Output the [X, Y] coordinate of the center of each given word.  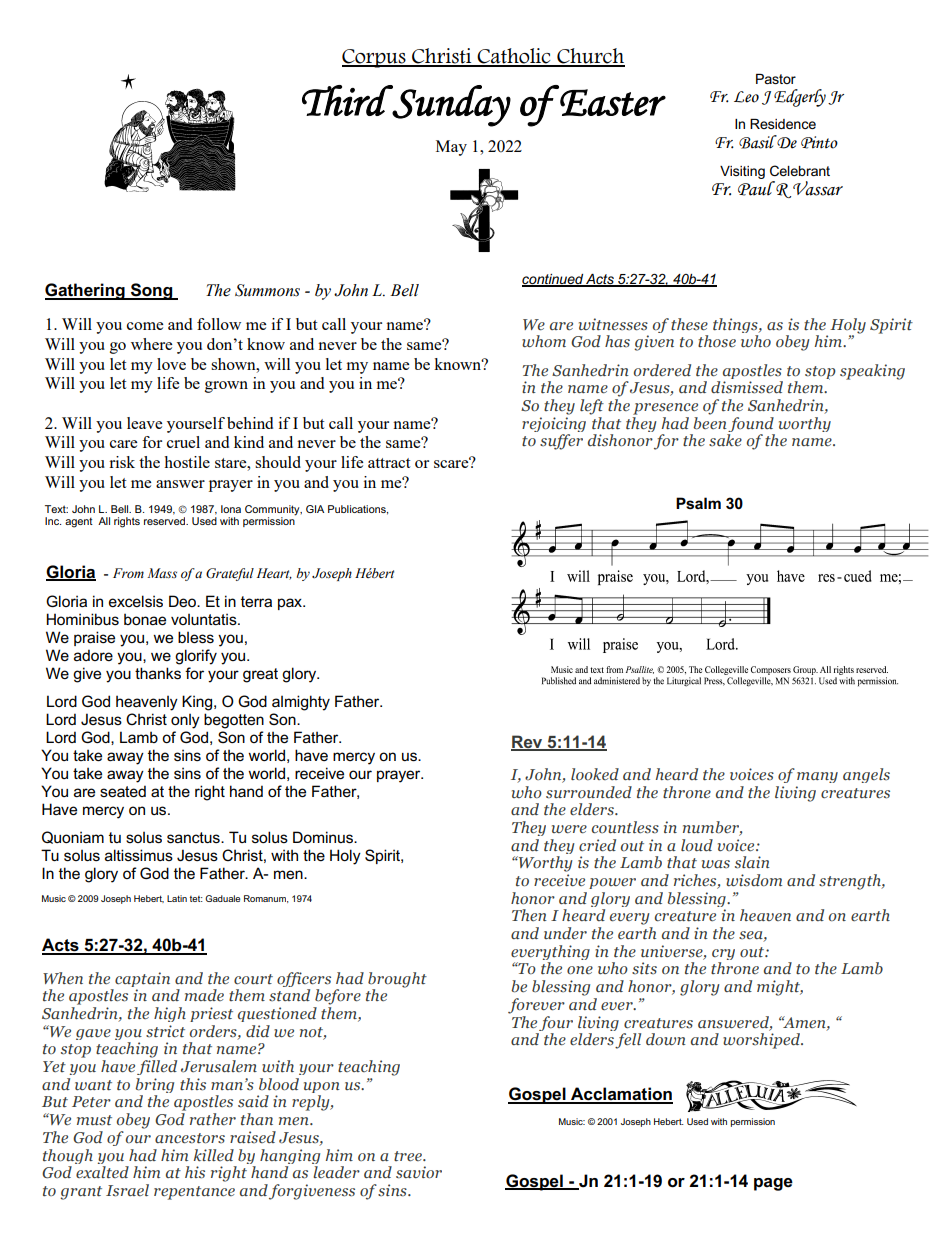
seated [123, 791]
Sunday [451, 106]
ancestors [190, 1138]
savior [419, 1172]
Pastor [776, 79]
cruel [183, 442]
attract [389, 463]
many [817, 777]
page [773, 1184]
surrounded [589, 792]
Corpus [375, 58]
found [751, 426]
